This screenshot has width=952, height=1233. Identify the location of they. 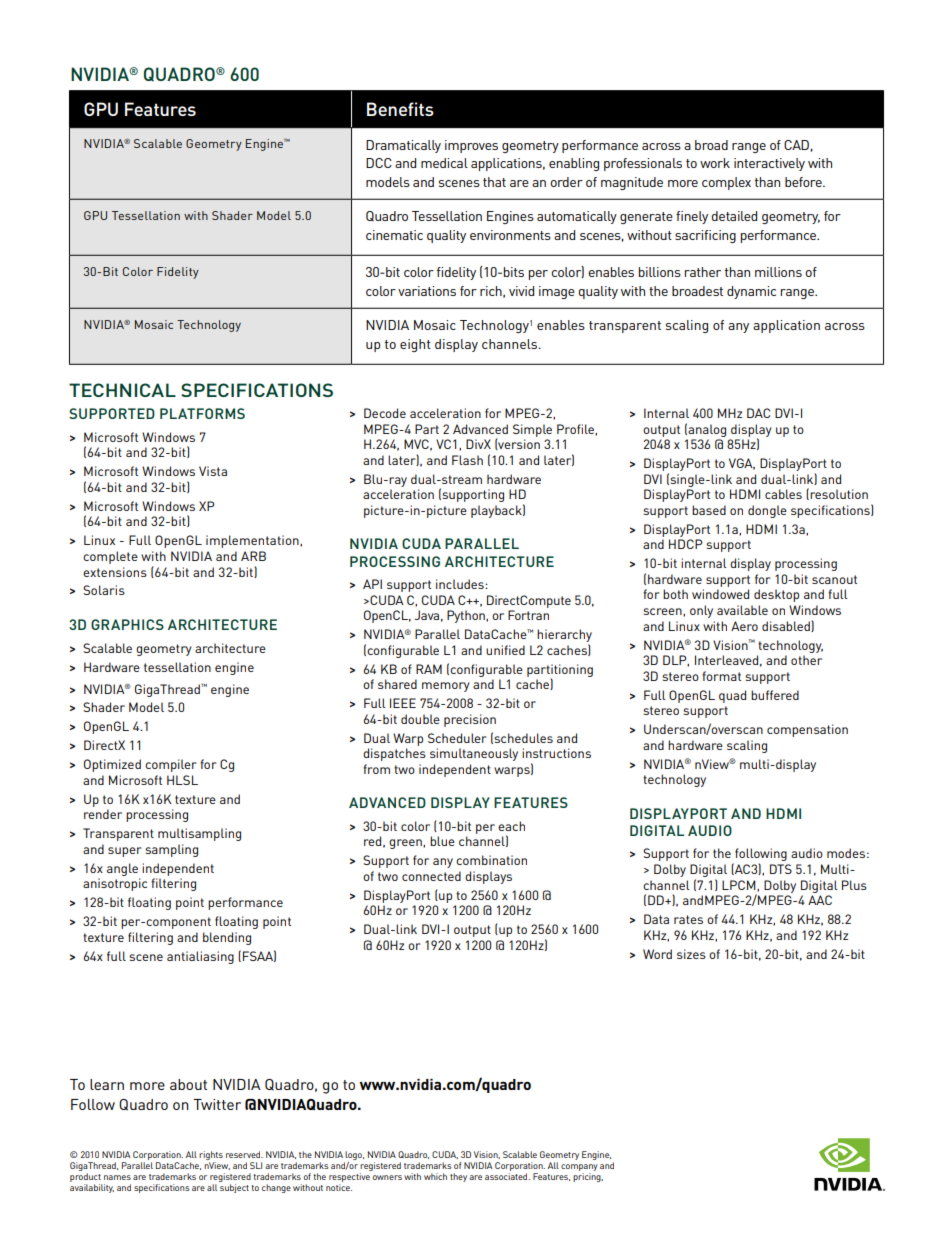
(458, 1177).
